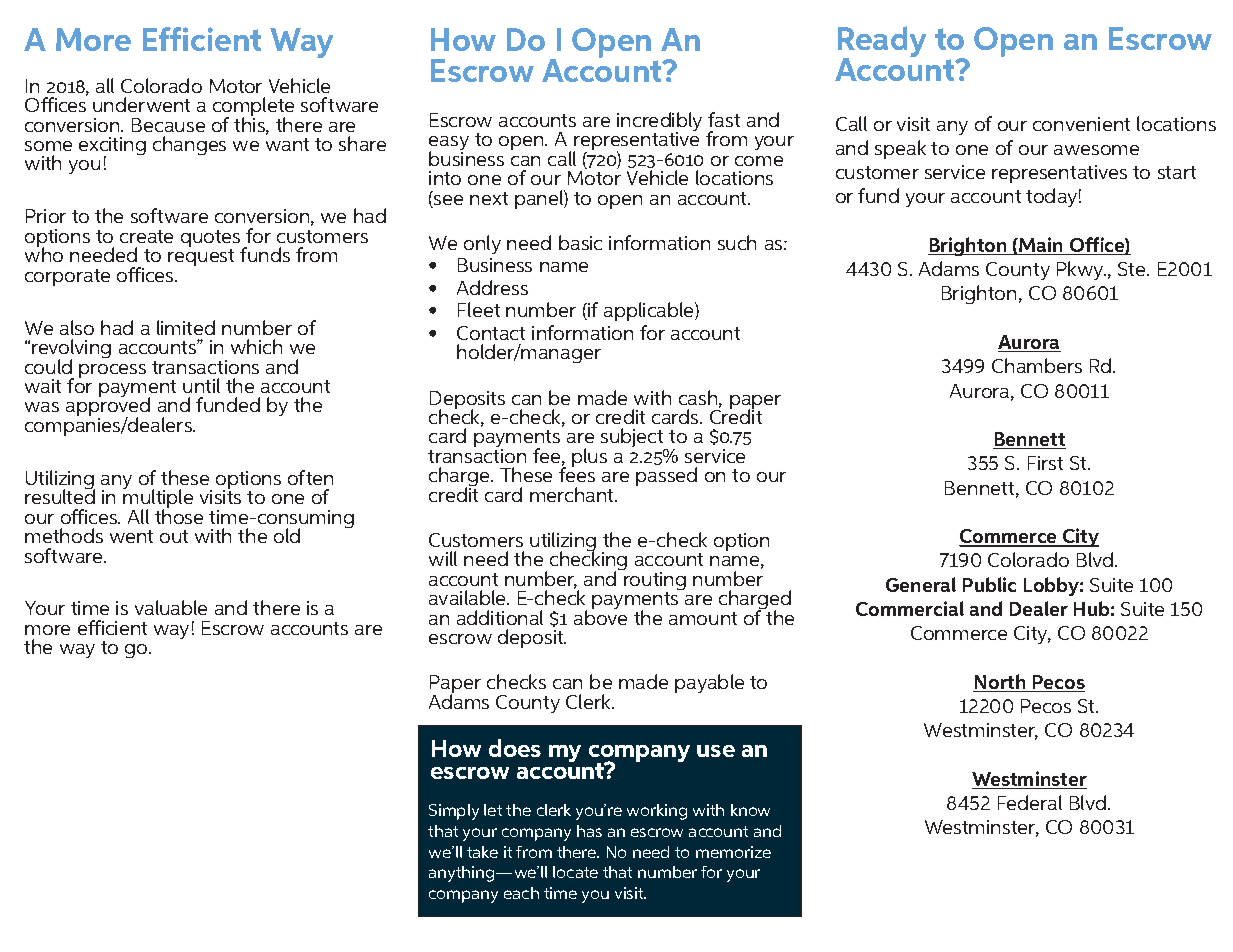 Image resolution: width=1233 pixels, height=952 pixels. Describe the element at coordinates (253, 108) in the screenshot. I see `complete` at that location.
